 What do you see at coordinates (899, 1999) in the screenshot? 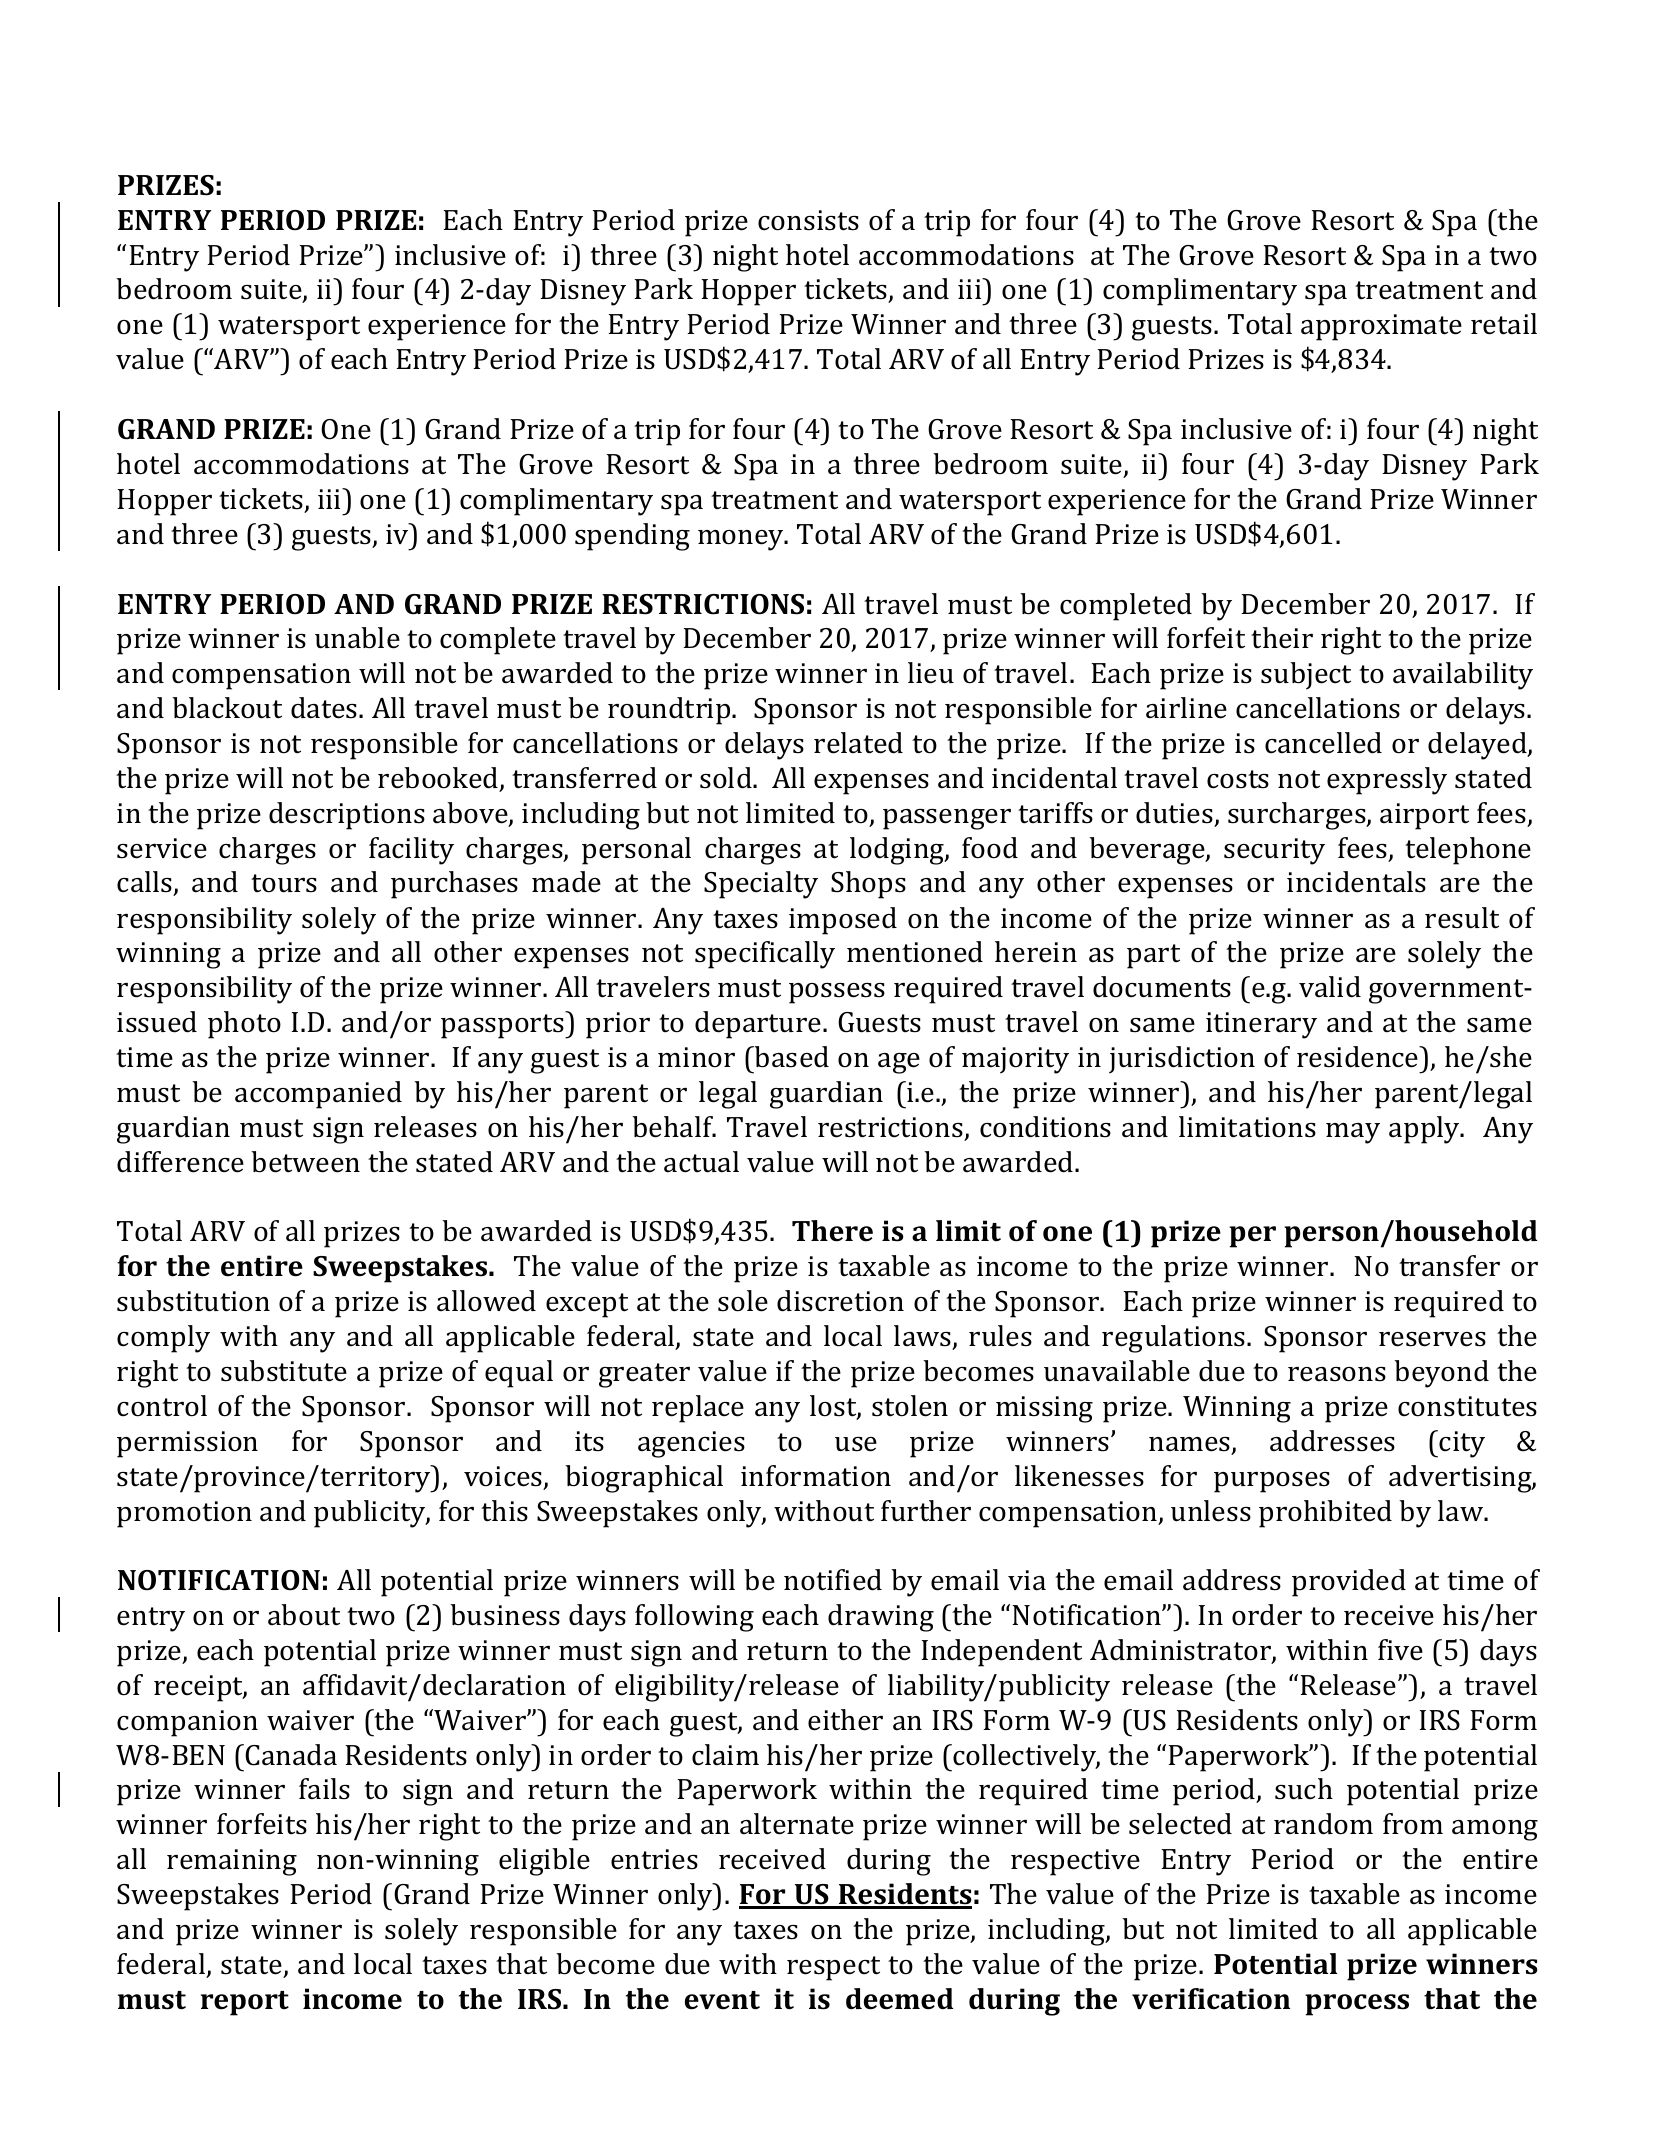
I see `deemed` at bounding box center [899, 1999].
